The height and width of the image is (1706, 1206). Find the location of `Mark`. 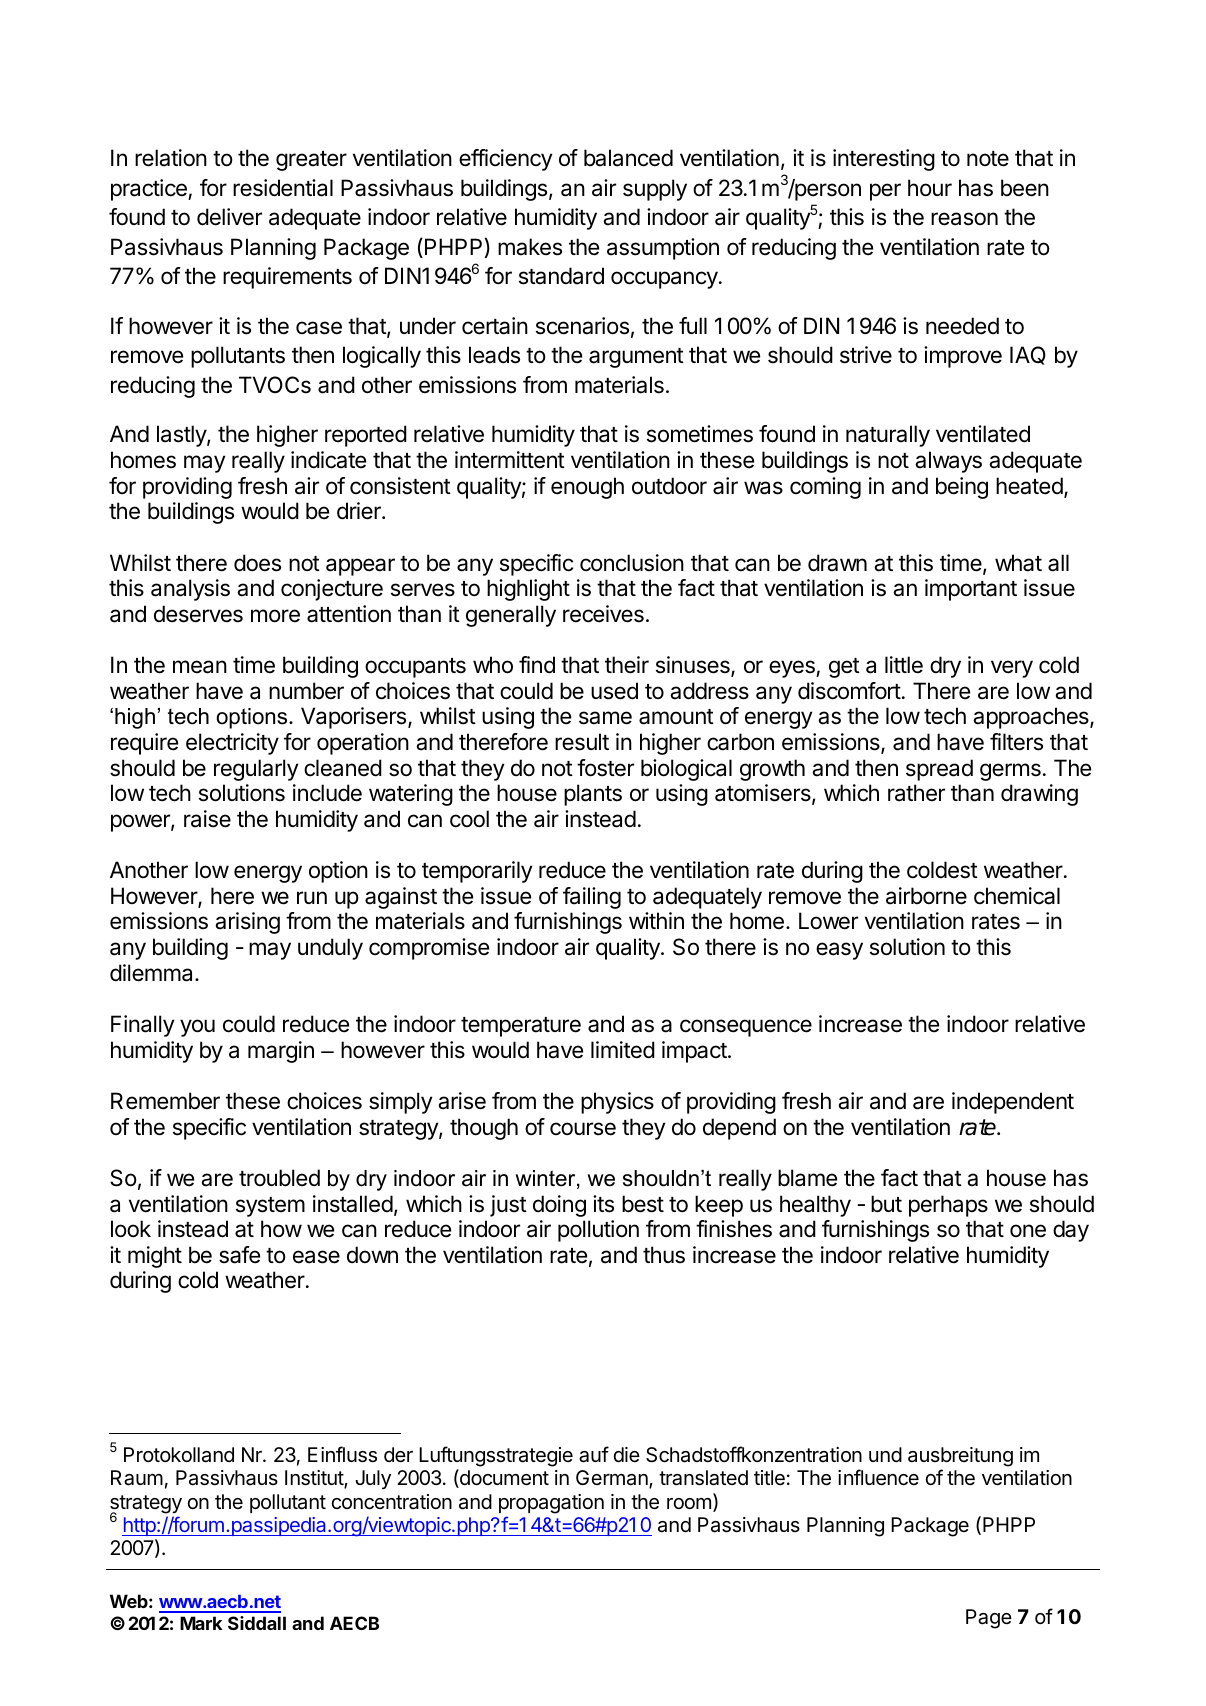

Mark is located at coordinates (201, 1623).
